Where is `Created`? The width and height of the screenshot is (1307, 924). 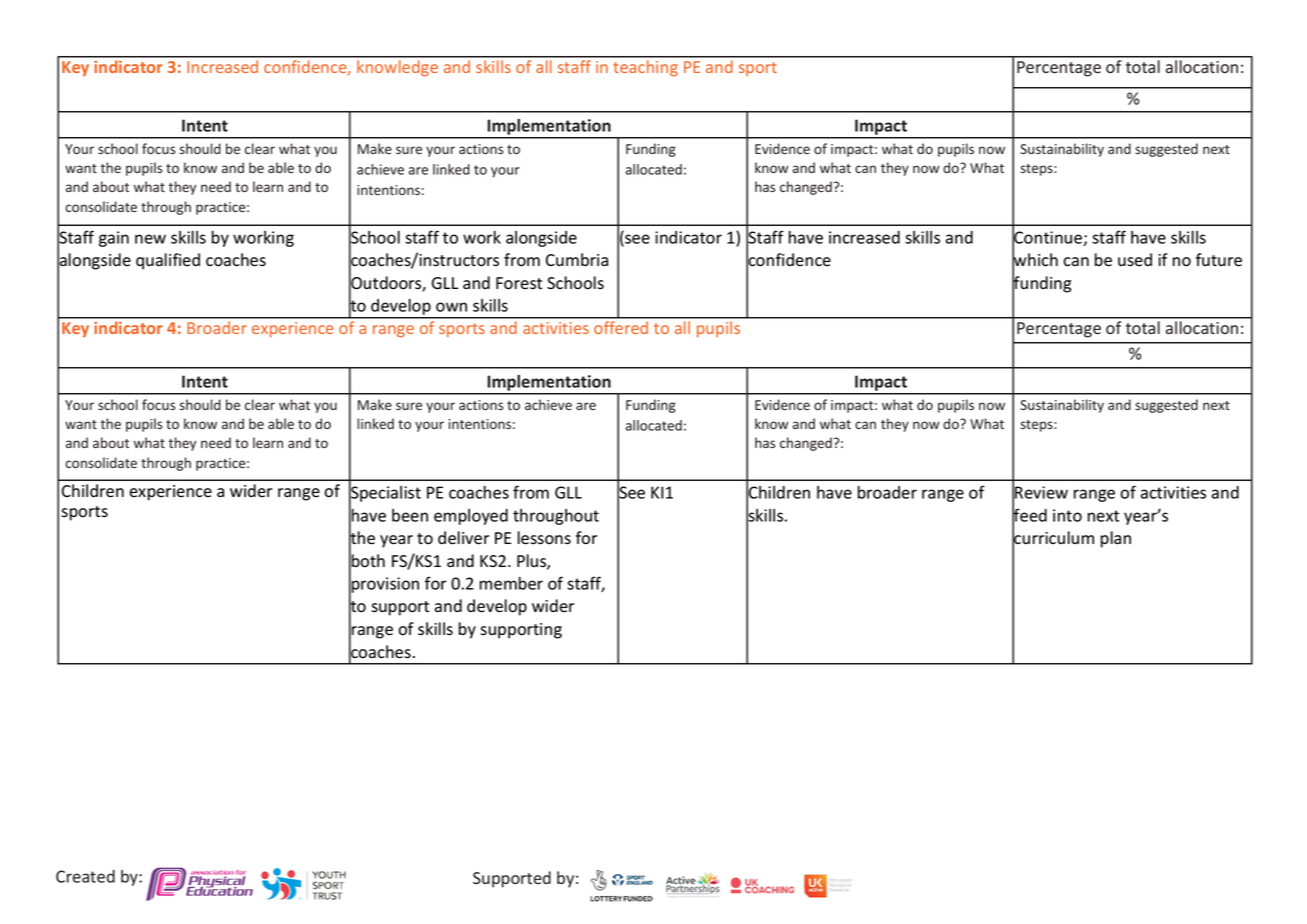 Created is located at coordinates (85, 876).
